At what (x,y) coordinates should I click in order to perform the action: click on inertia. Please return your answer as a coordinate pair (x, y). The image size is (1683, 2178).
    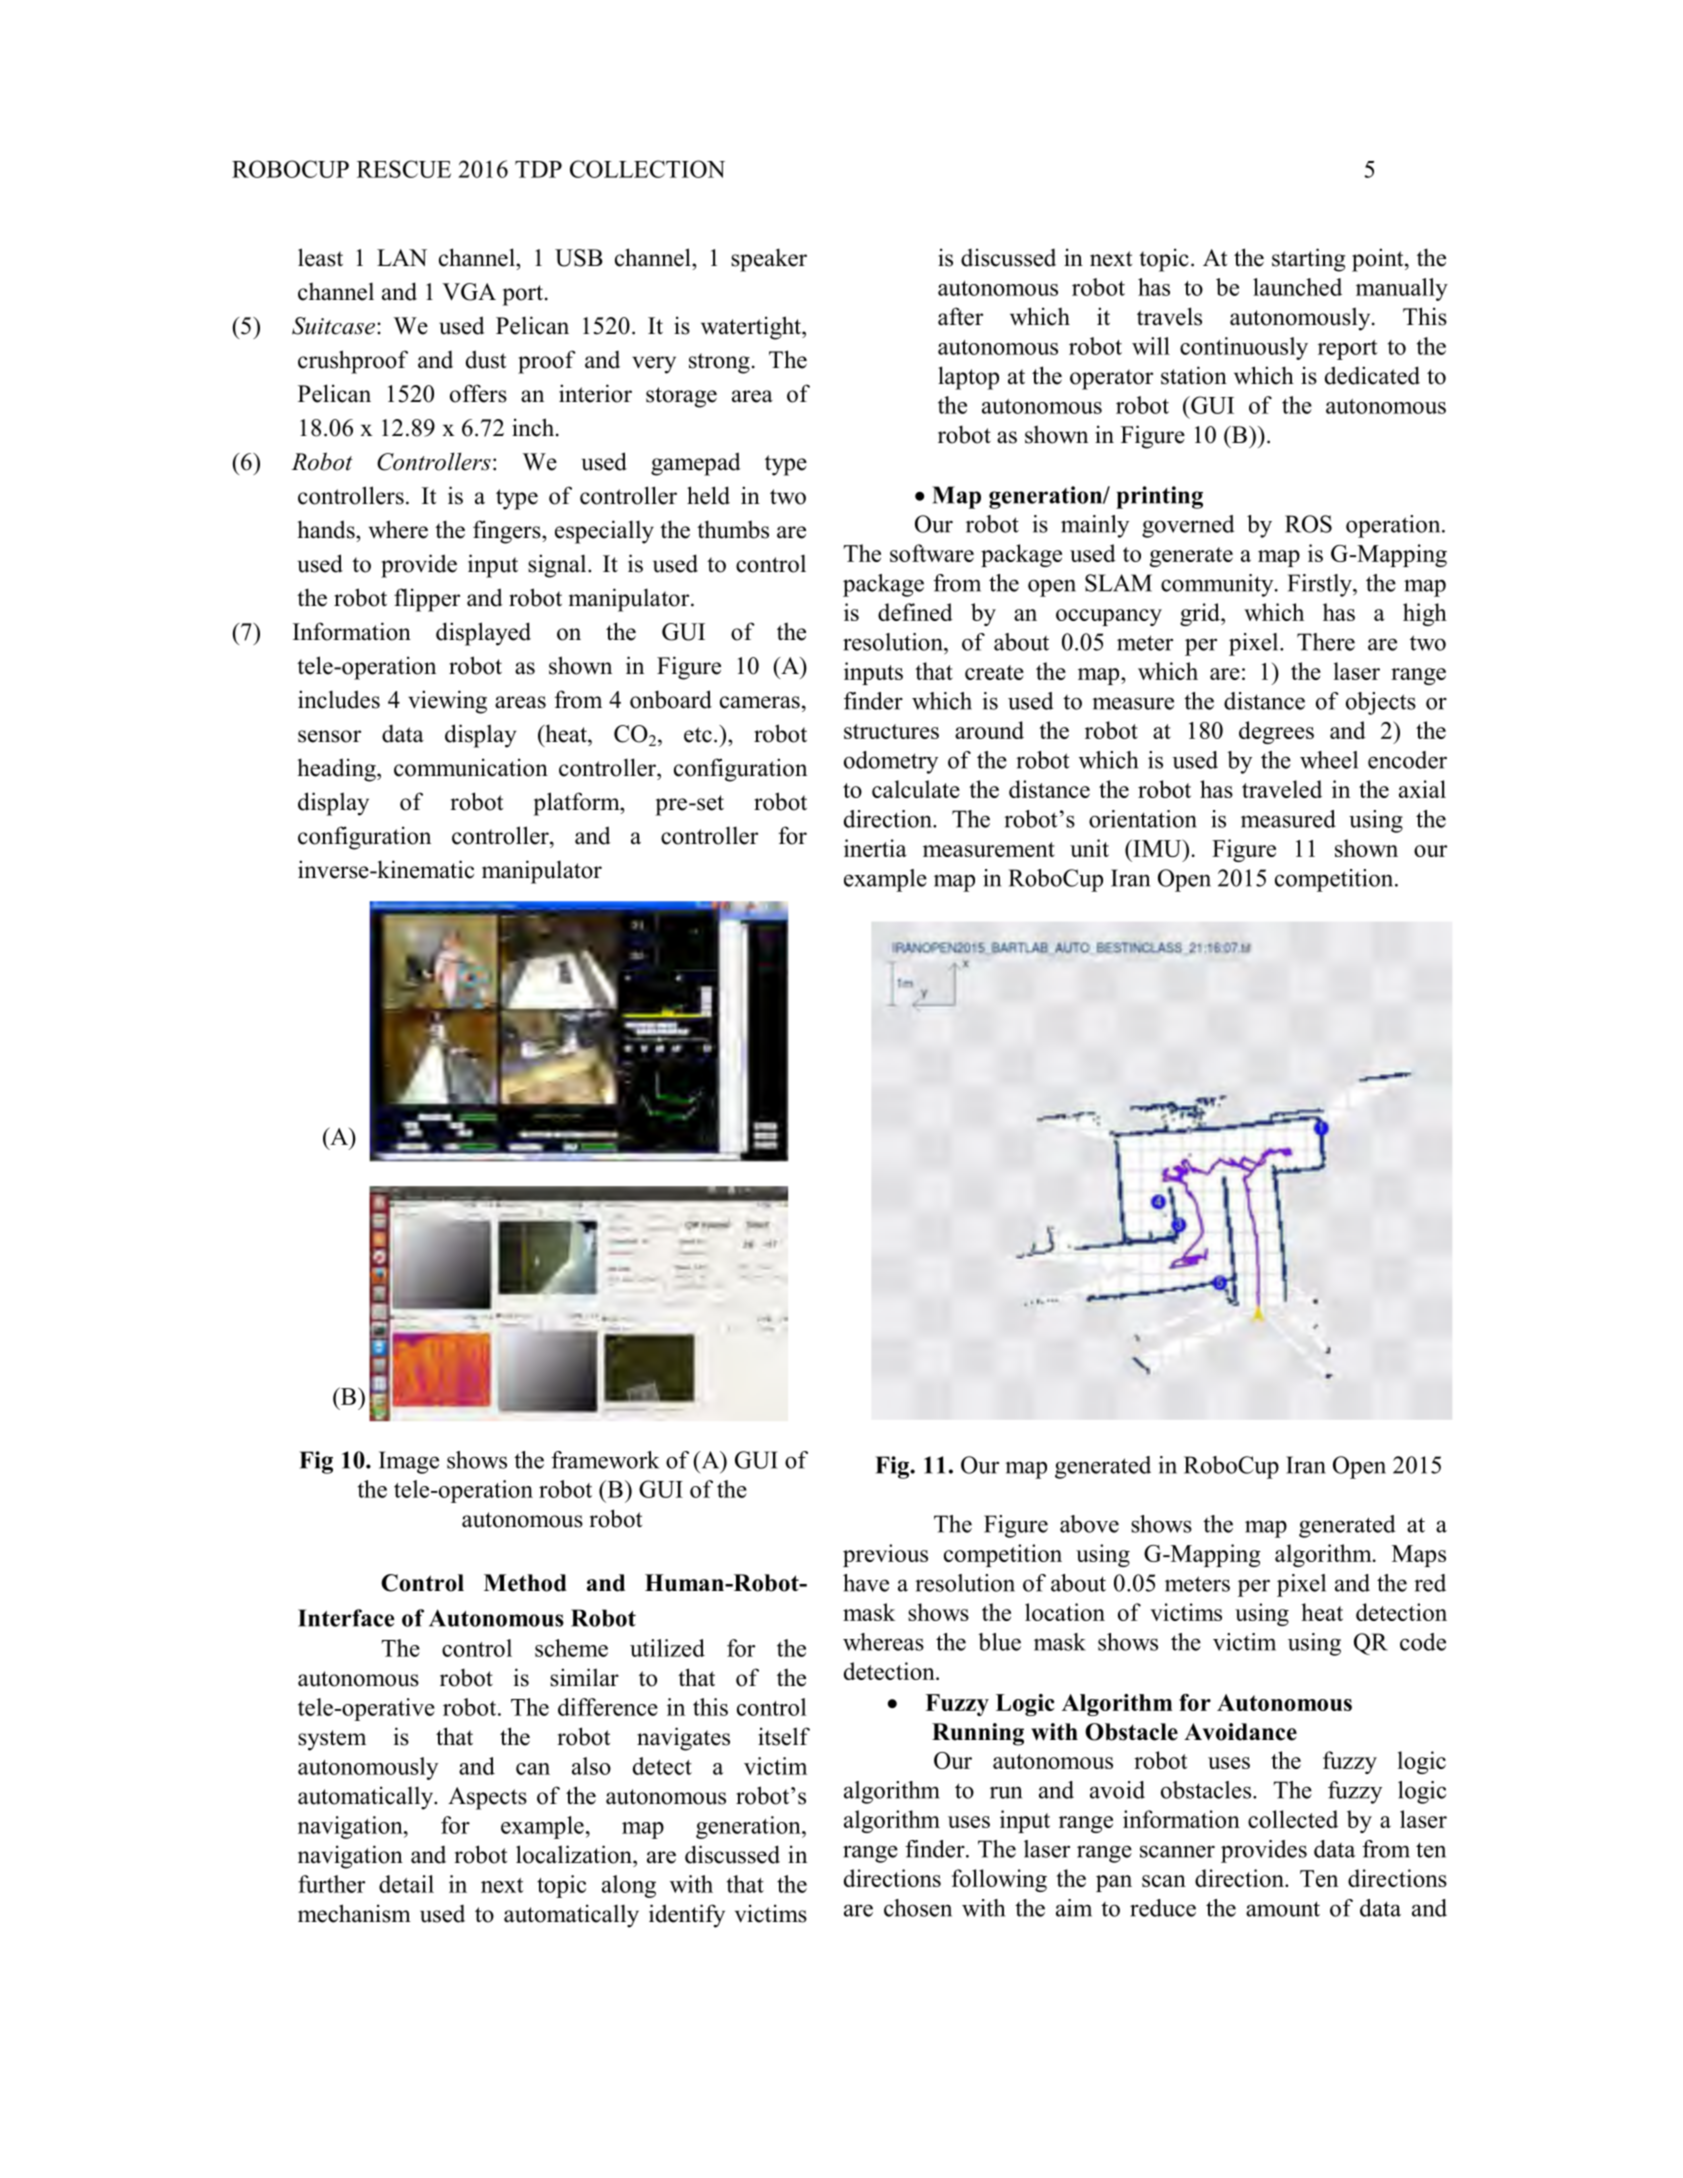
    Looking at the image, I should click on (875, 848).
